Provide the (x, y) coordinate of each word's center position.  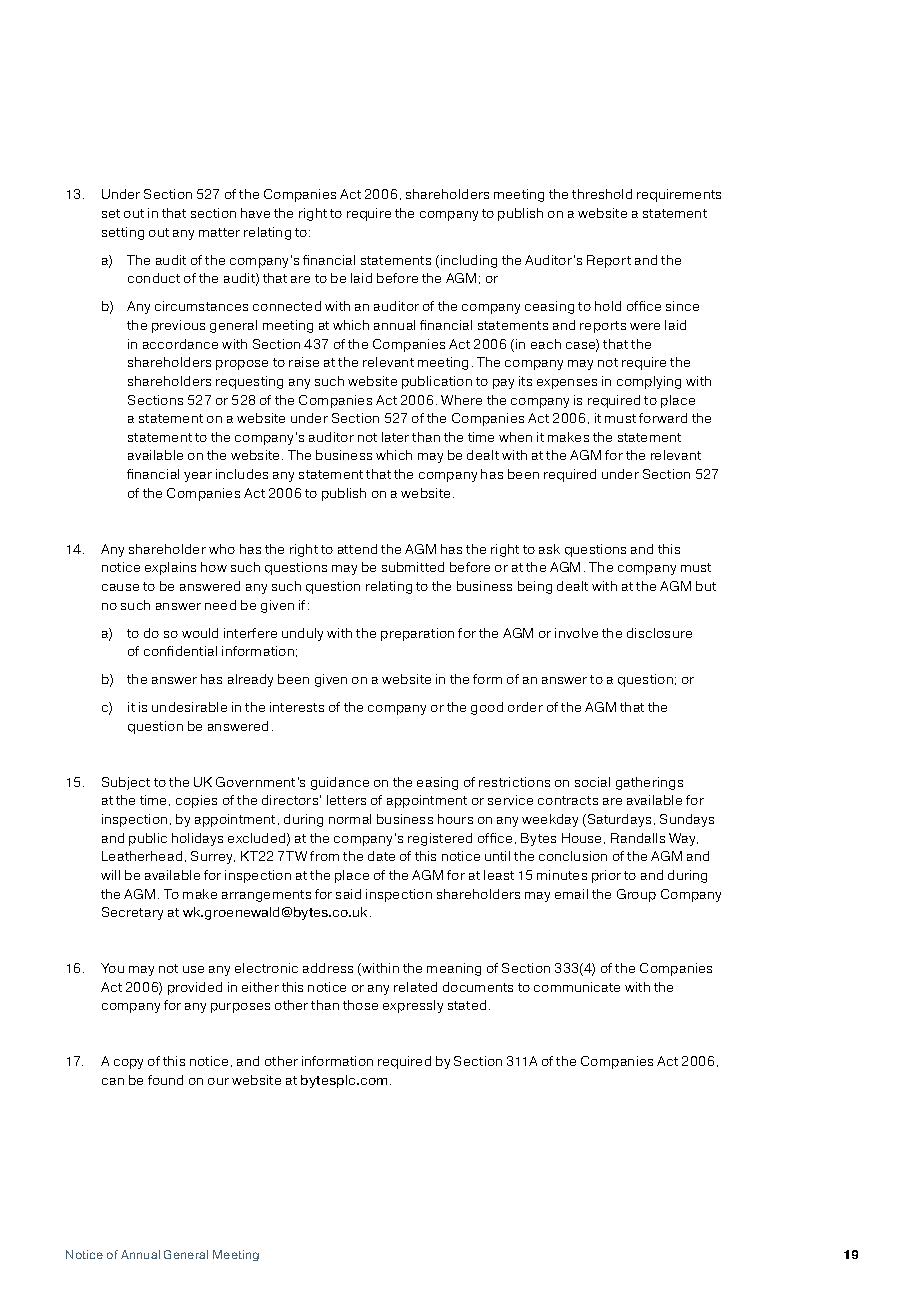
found (165, 1080)
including (469, 261)
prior (606, 876)
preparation (417, 634)
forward (663, 418)
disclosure (659, 633)
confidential (180, 651)
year (198, 477)
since (682, 306)
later (395, 437)
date (381, 856)
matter (219, 232)
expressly (413, 1006)
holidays (197, 839)
